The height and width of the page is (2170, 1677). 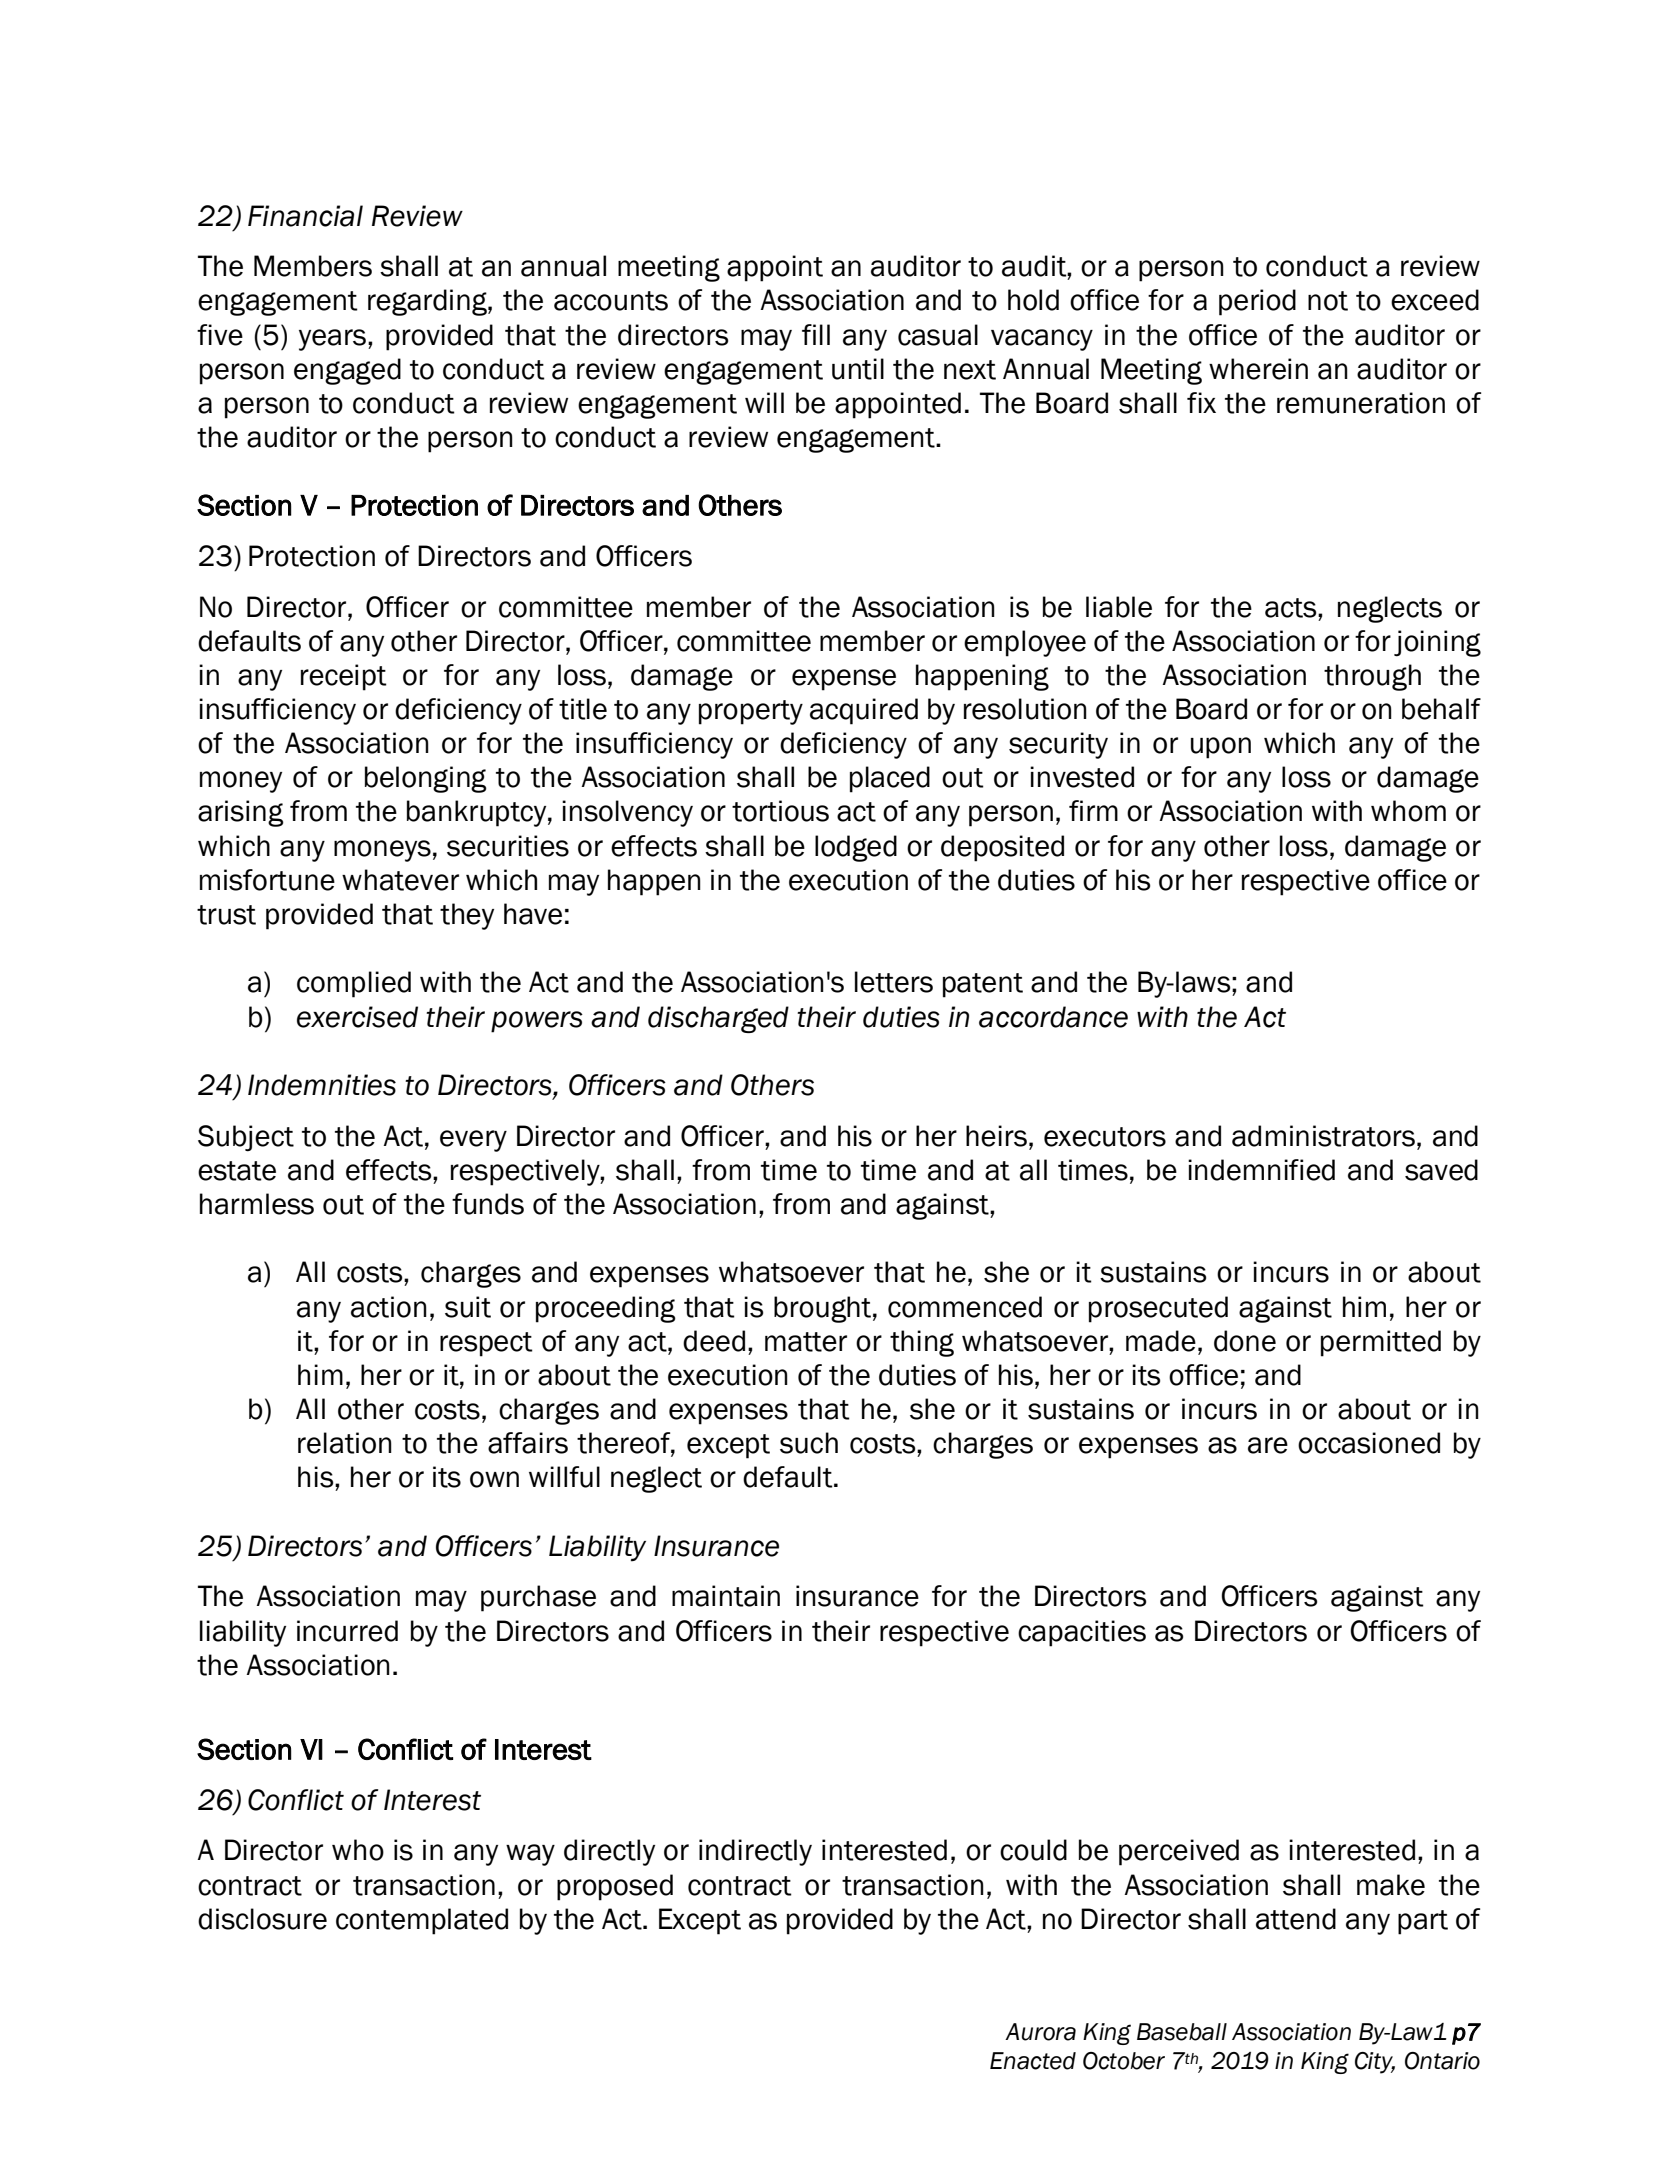 I want to click on maintain, so click(x=726, y=1596).
